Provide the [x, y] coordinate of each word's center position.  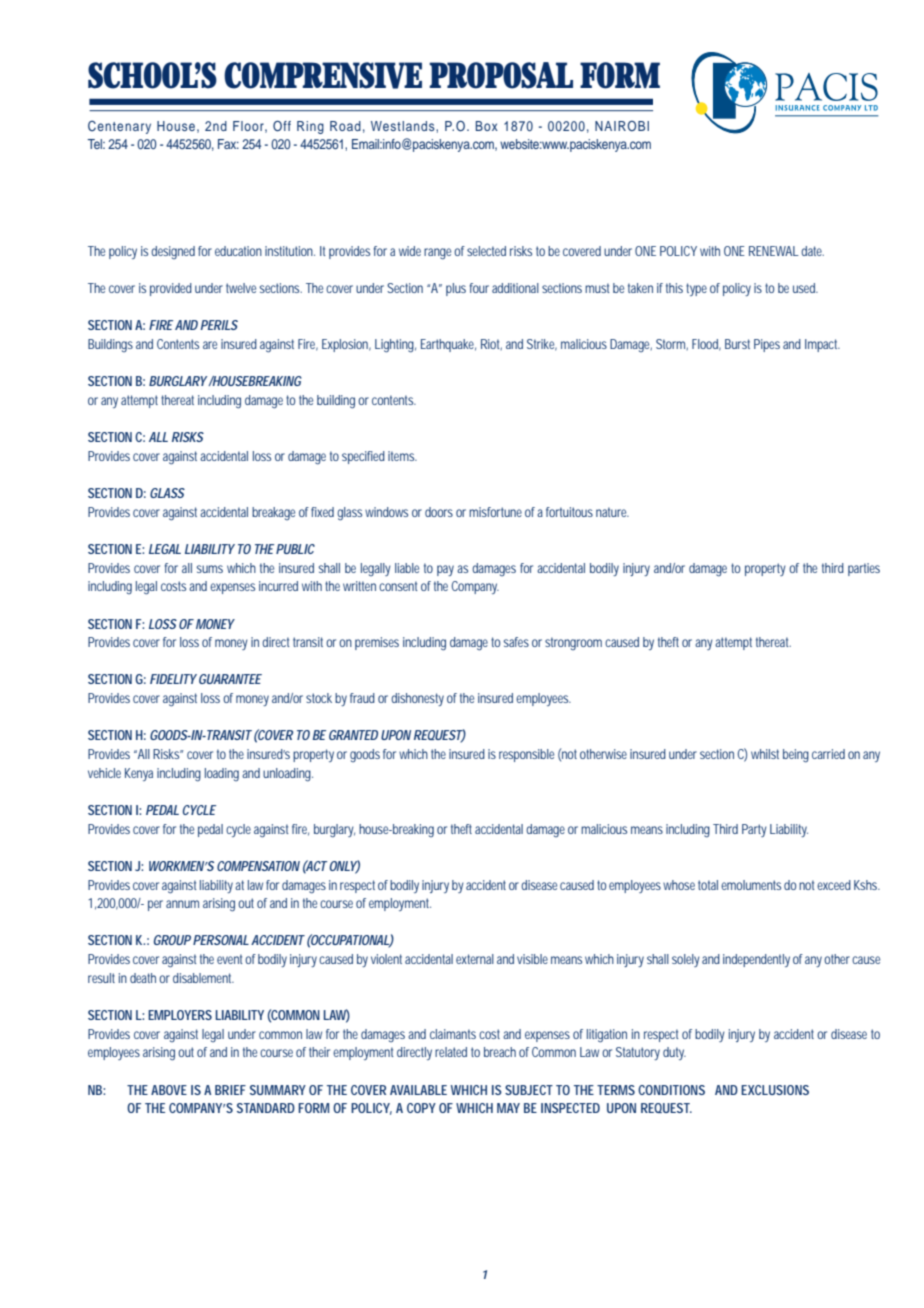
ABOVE [169, 1090]
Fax [228, 144]
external [475, 959]
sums [210, 569]
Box [487, 126]
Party [754, 830]
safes [516, 642]
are [210, 345]
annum [182, 904]
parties [864, 569]
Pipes [767, 345]
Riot [491, 344]
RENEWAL [774, 251]
